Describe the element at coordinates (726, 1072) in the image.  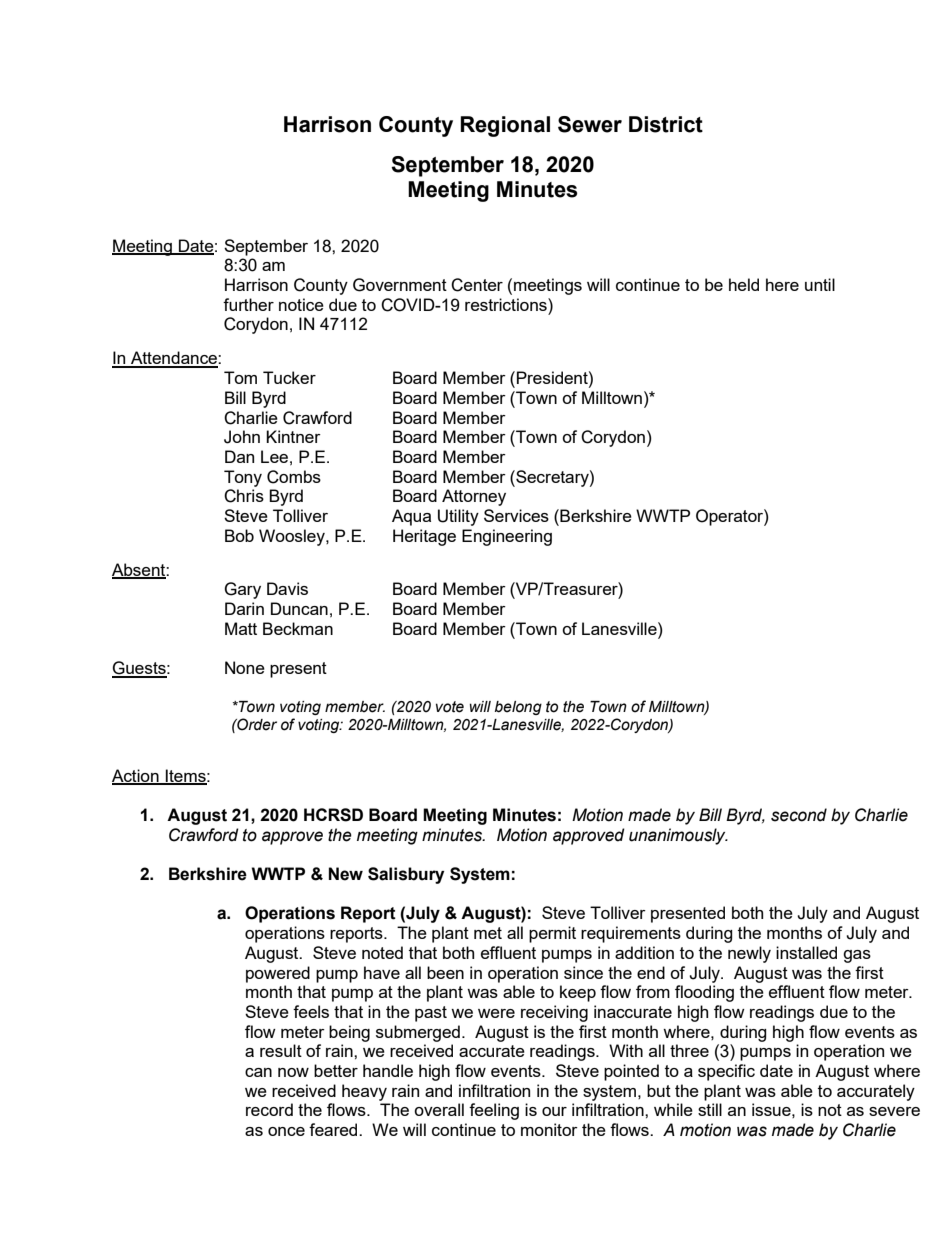
I see `specific` at that location.
